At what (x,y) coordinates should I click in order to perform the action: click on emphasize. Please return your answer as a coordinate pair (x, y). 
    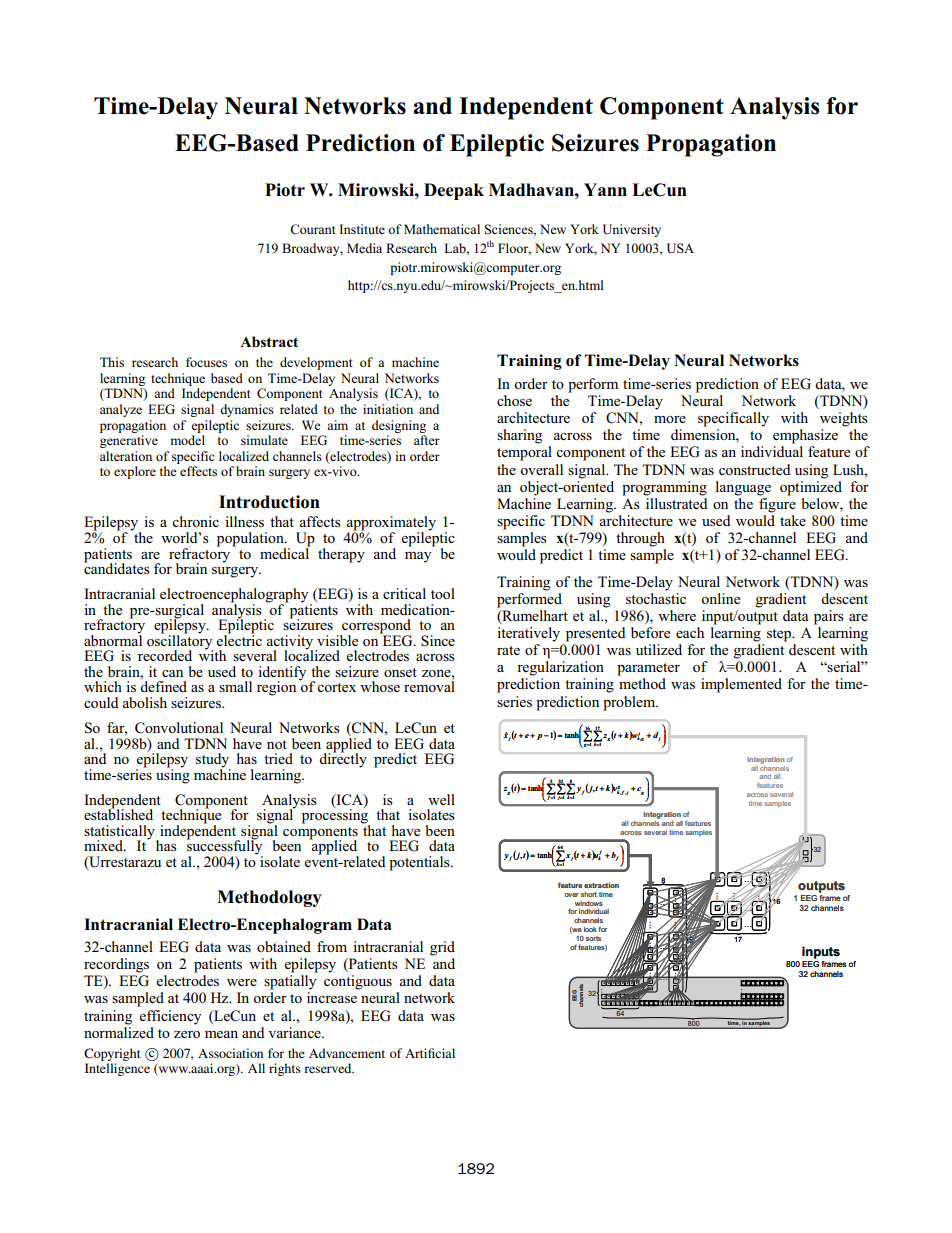
    Looking at the image, I should click on (805, 436).
